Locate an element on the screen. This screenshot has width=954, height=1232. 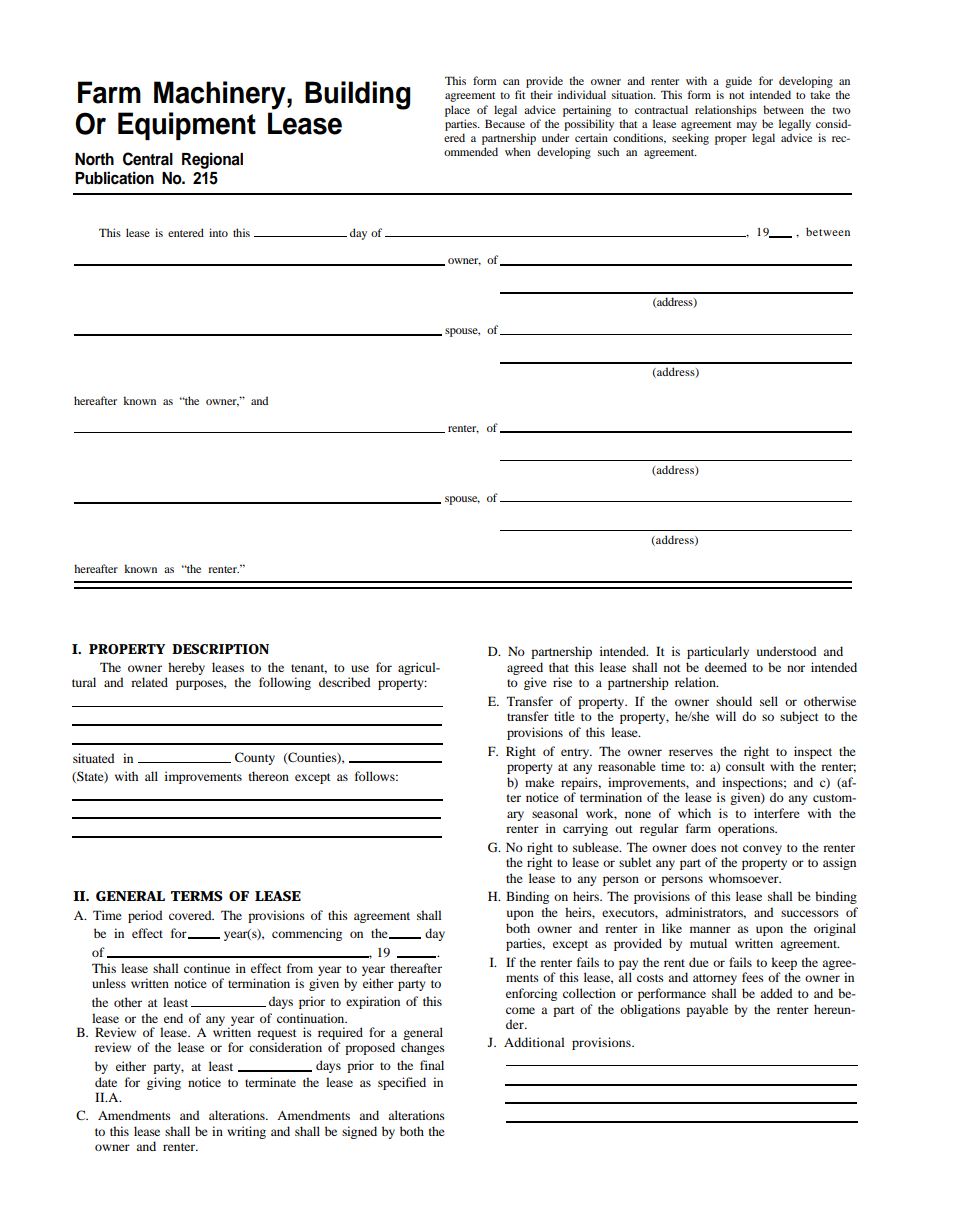
make is located at coordinates (539, 782).
